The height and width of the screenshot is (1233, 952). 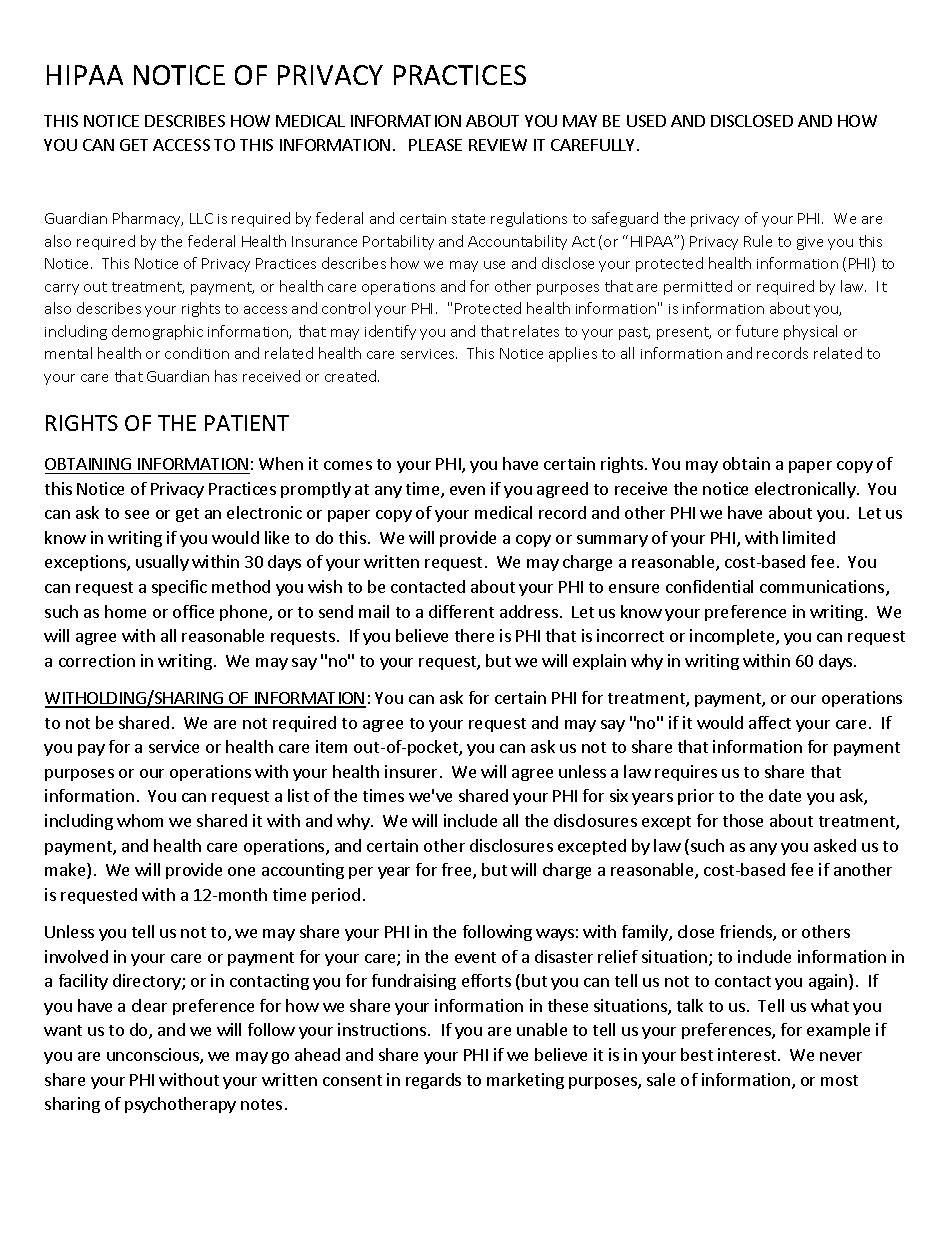 What do you see at coordinates (646, 121) in the screenshot?
I see `USED` at bounding box center [646, 121].
